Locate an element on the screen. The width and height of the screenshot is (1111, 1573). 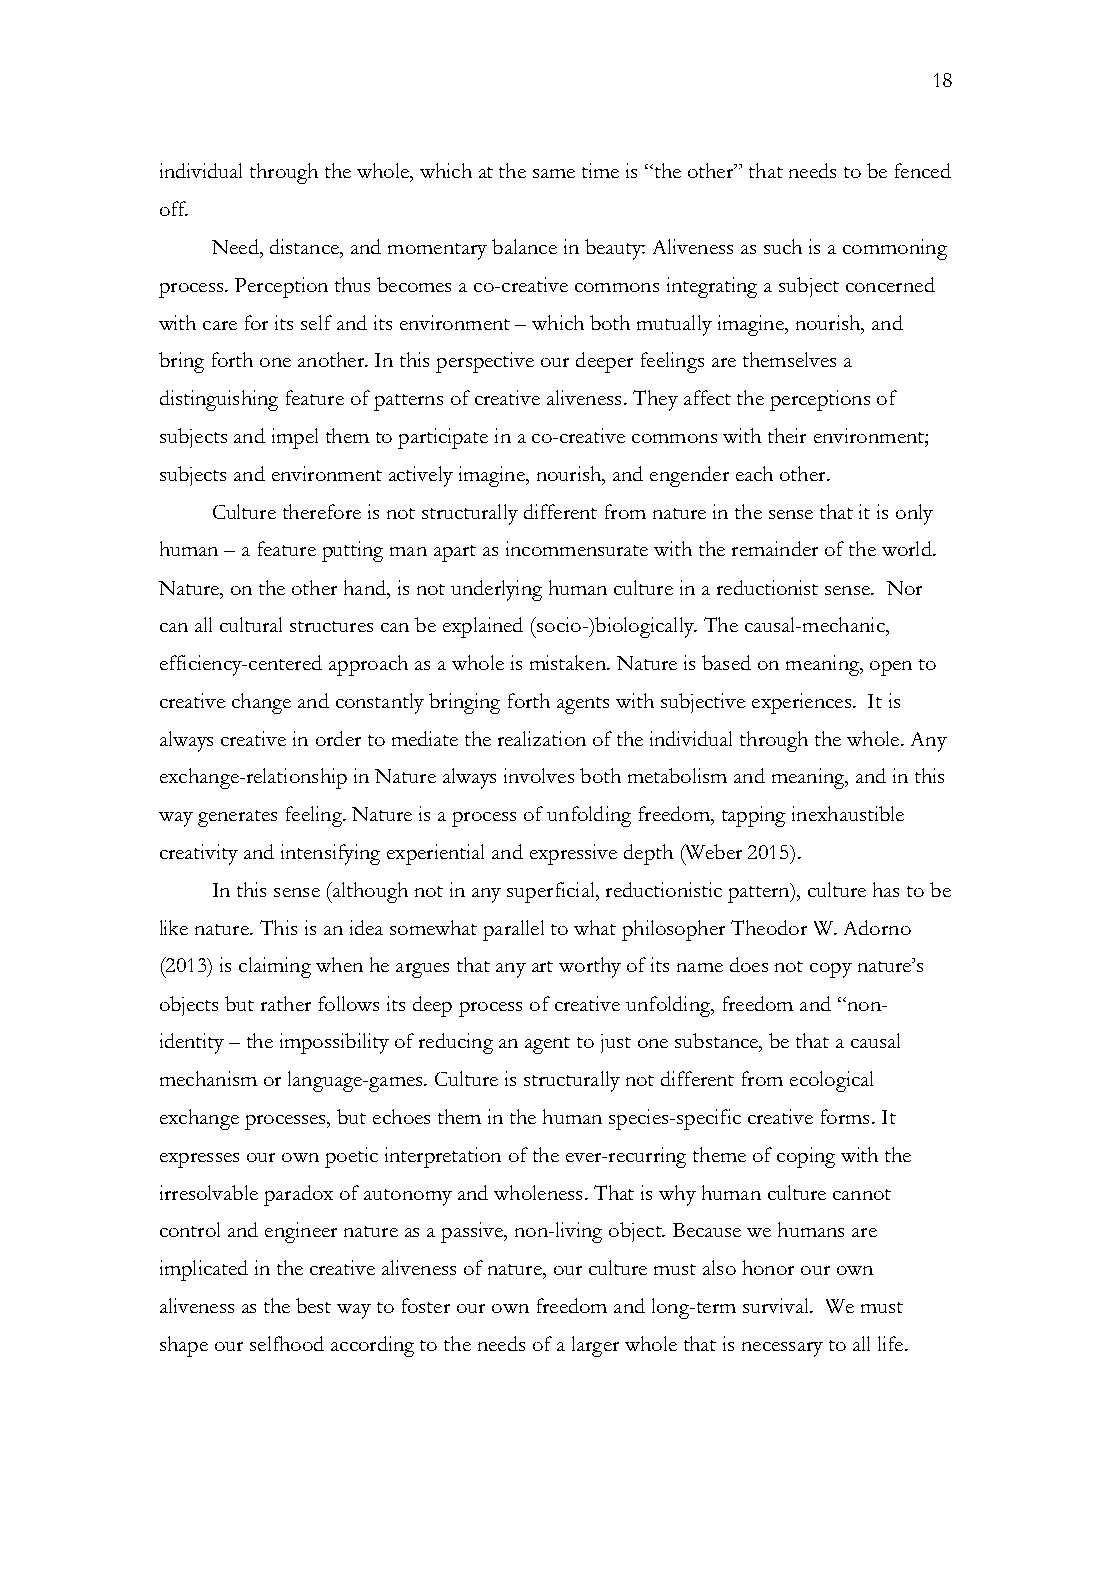
distance is located at coordinates (305, 246).
